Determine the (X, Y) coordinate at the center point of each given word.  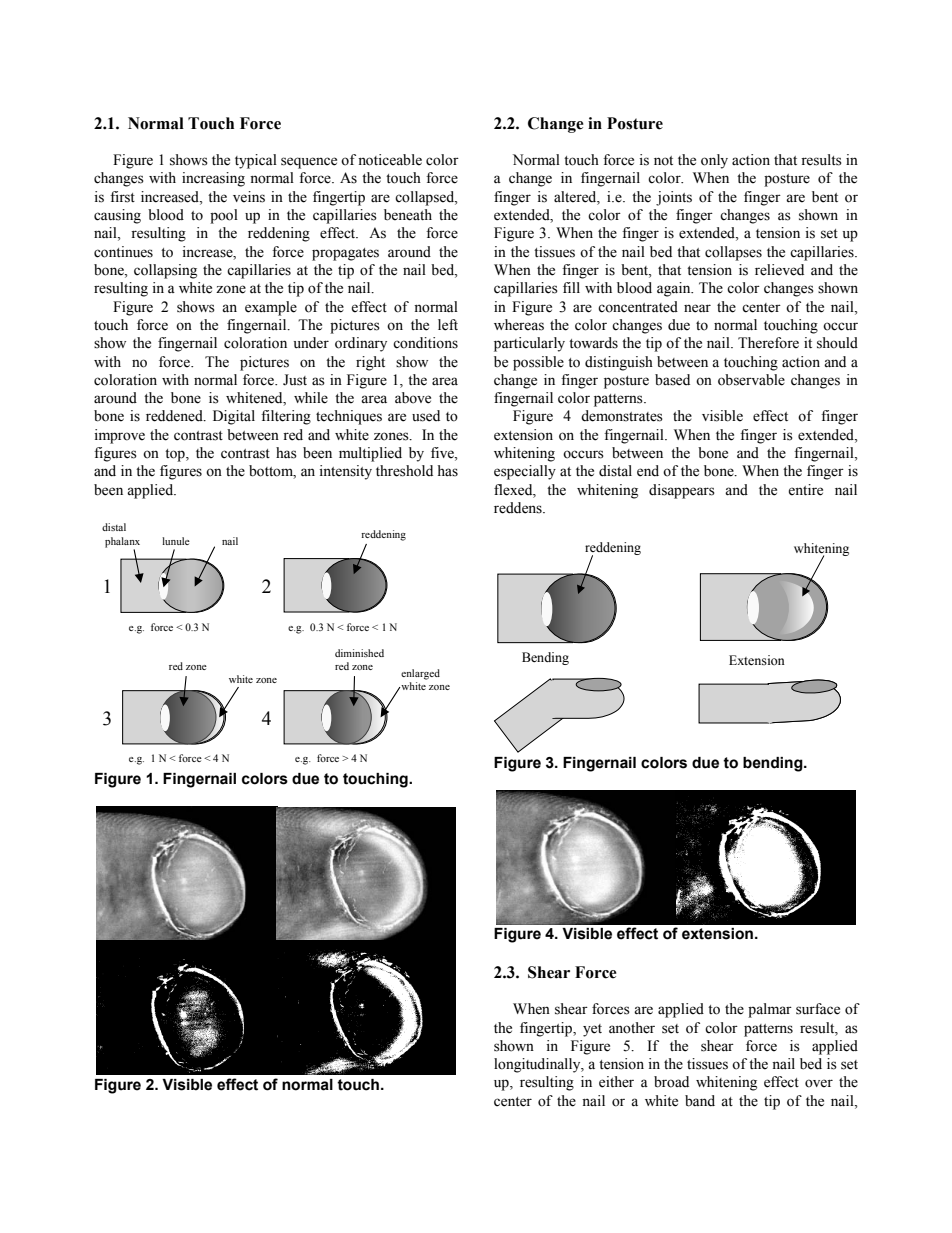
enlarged (420, 674)
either (616, 1082)
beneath (408, 215)
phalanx (122, 543)
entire (805, 490)
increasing (213, 179)
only (714, 161)
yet (592, 1030)
